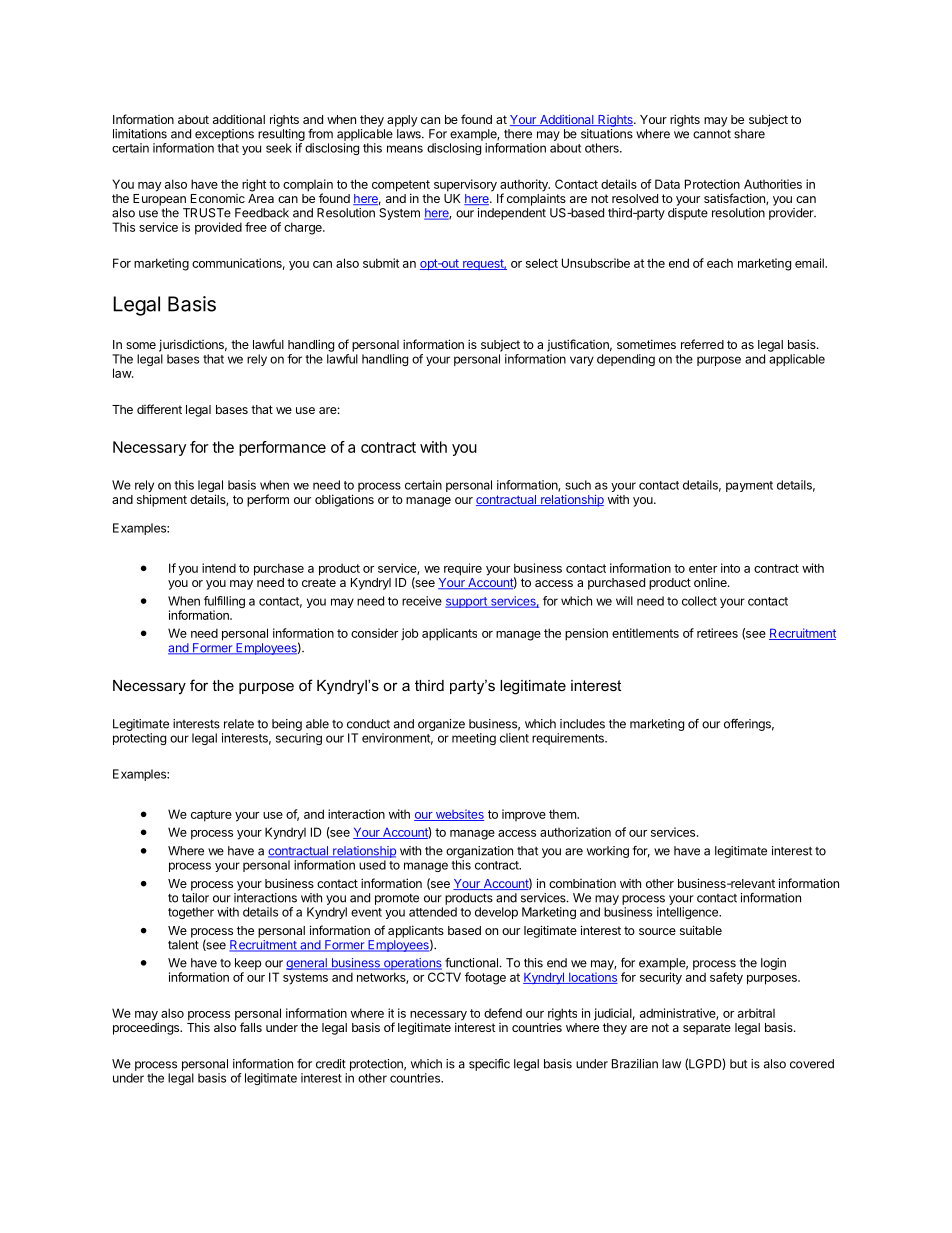 This screenshot has height=1233, width=952. Describe the element at coordinates (707, 1029) in the screenshot. I see `separate` at that location.
